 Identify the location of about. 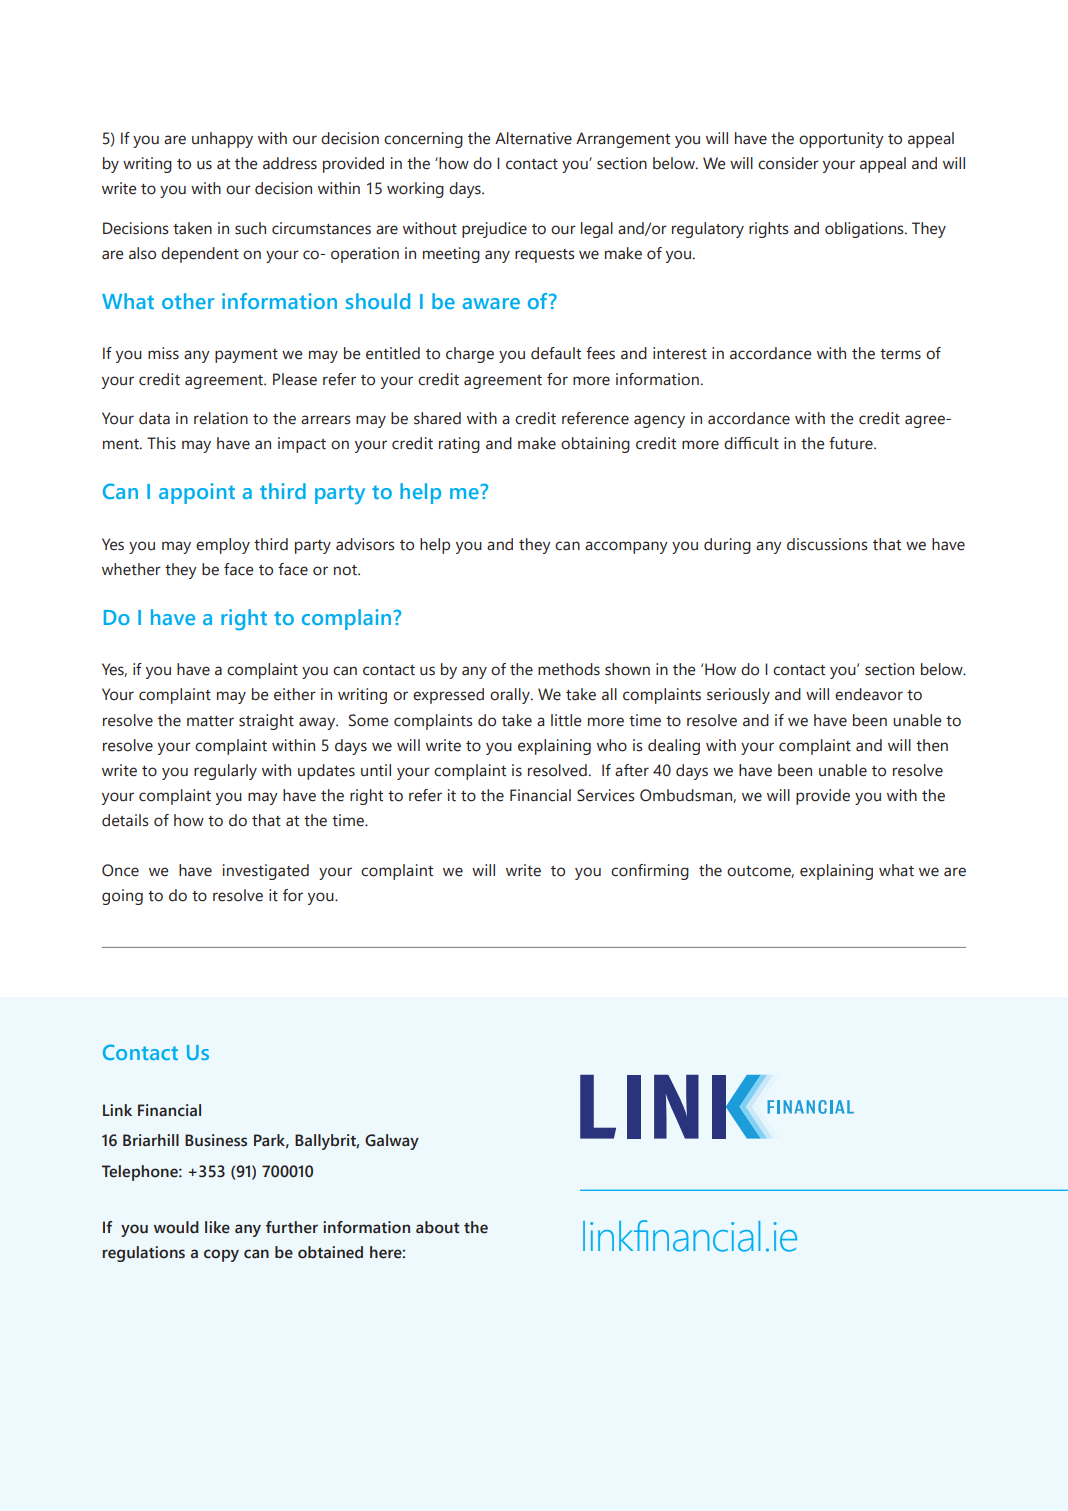
(437, 1227).
